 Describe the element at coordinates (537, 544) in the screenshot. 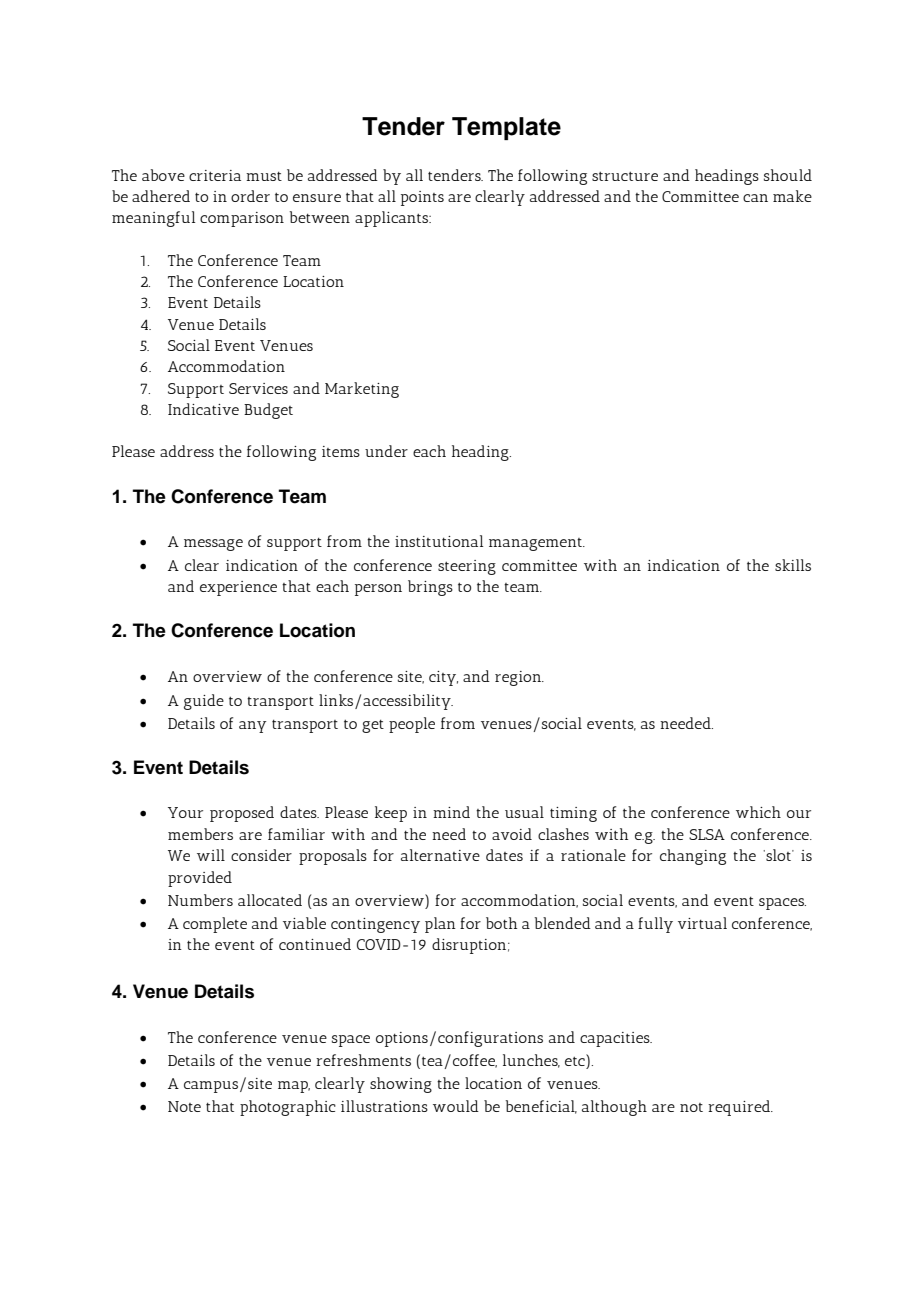

I see `management` at that location.
